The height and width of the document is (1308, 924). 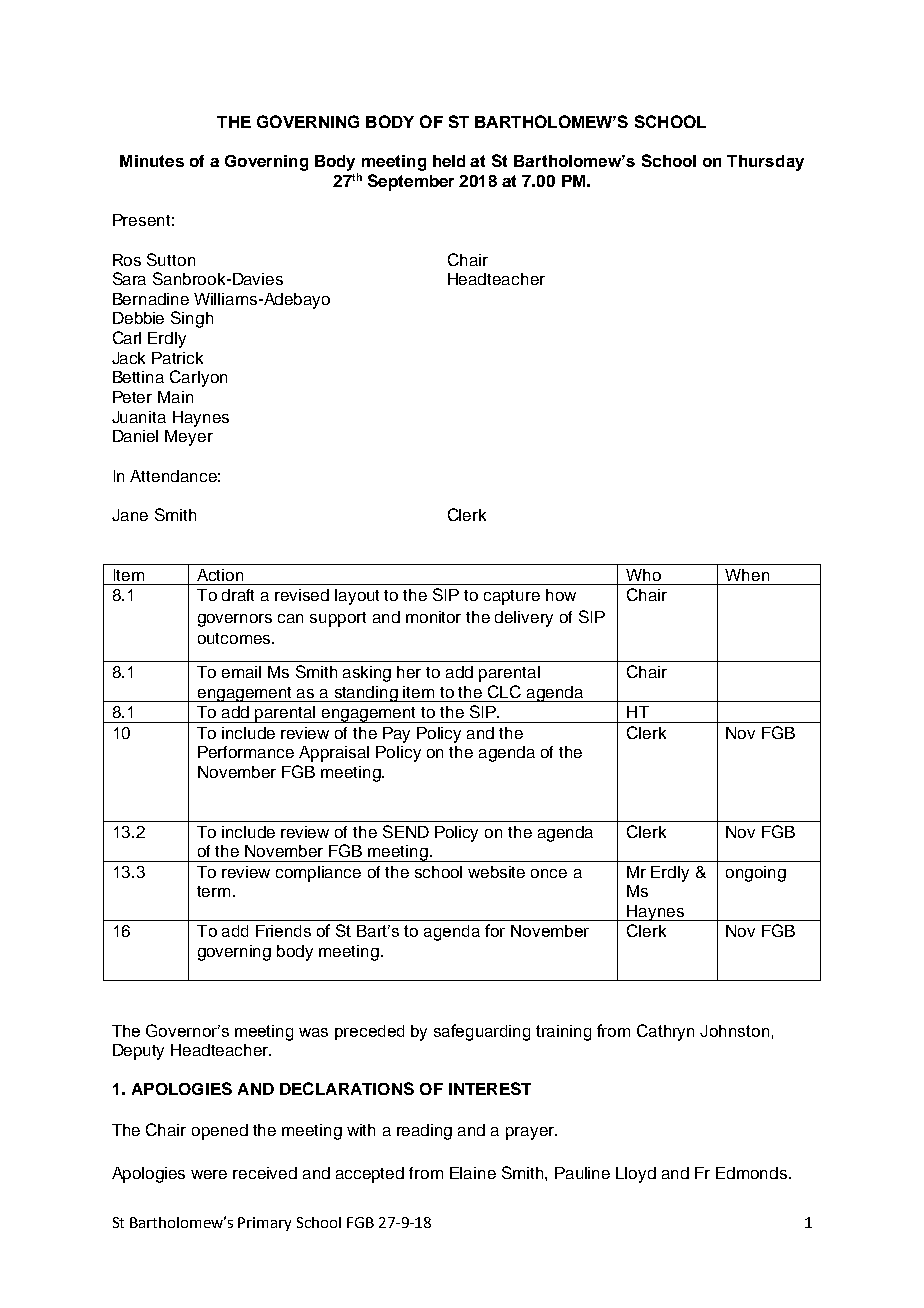 I want to click on term, so click(x=213, y=891).
